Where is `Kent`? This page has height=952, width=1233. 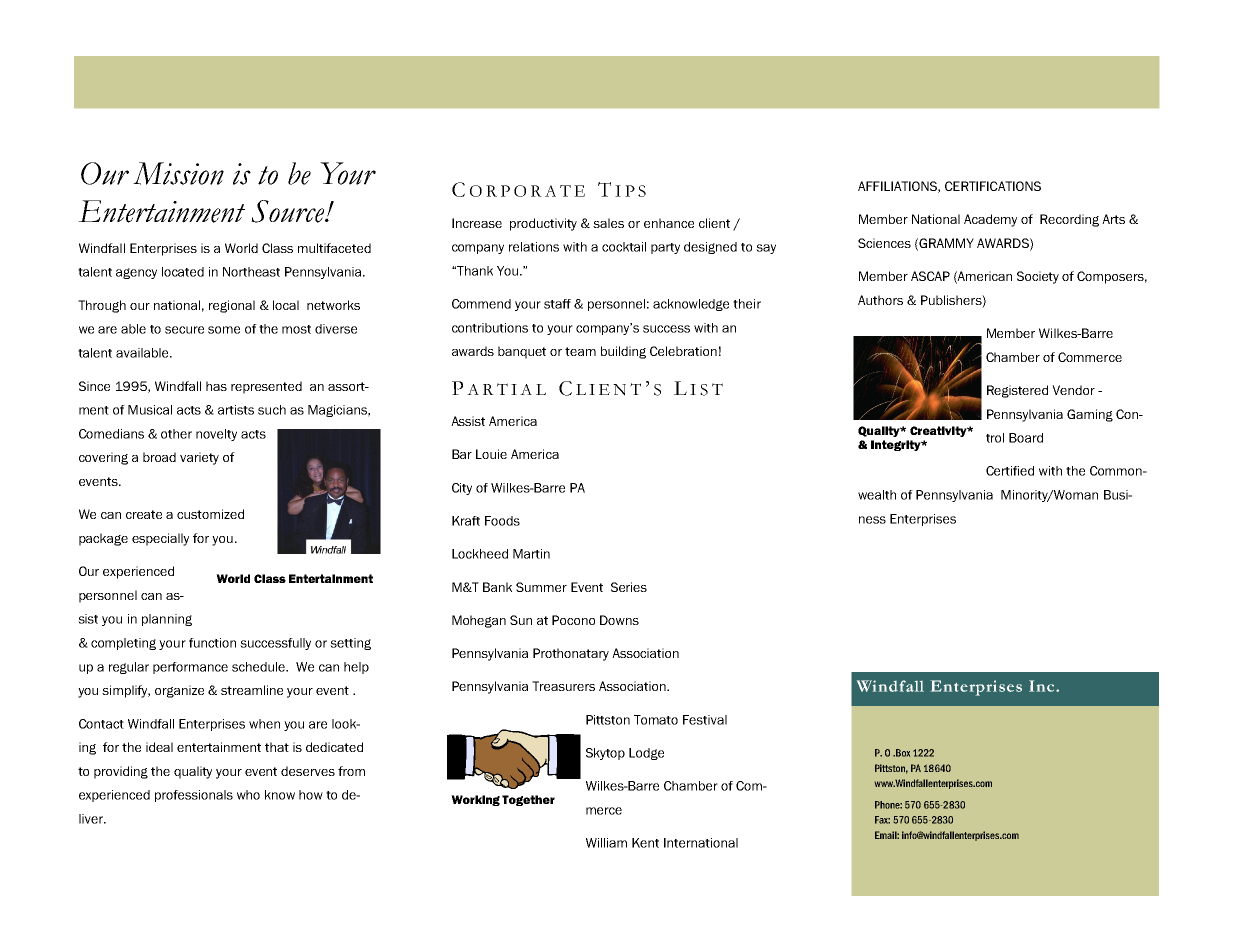 Kent is located at coordinates (645, 843).
